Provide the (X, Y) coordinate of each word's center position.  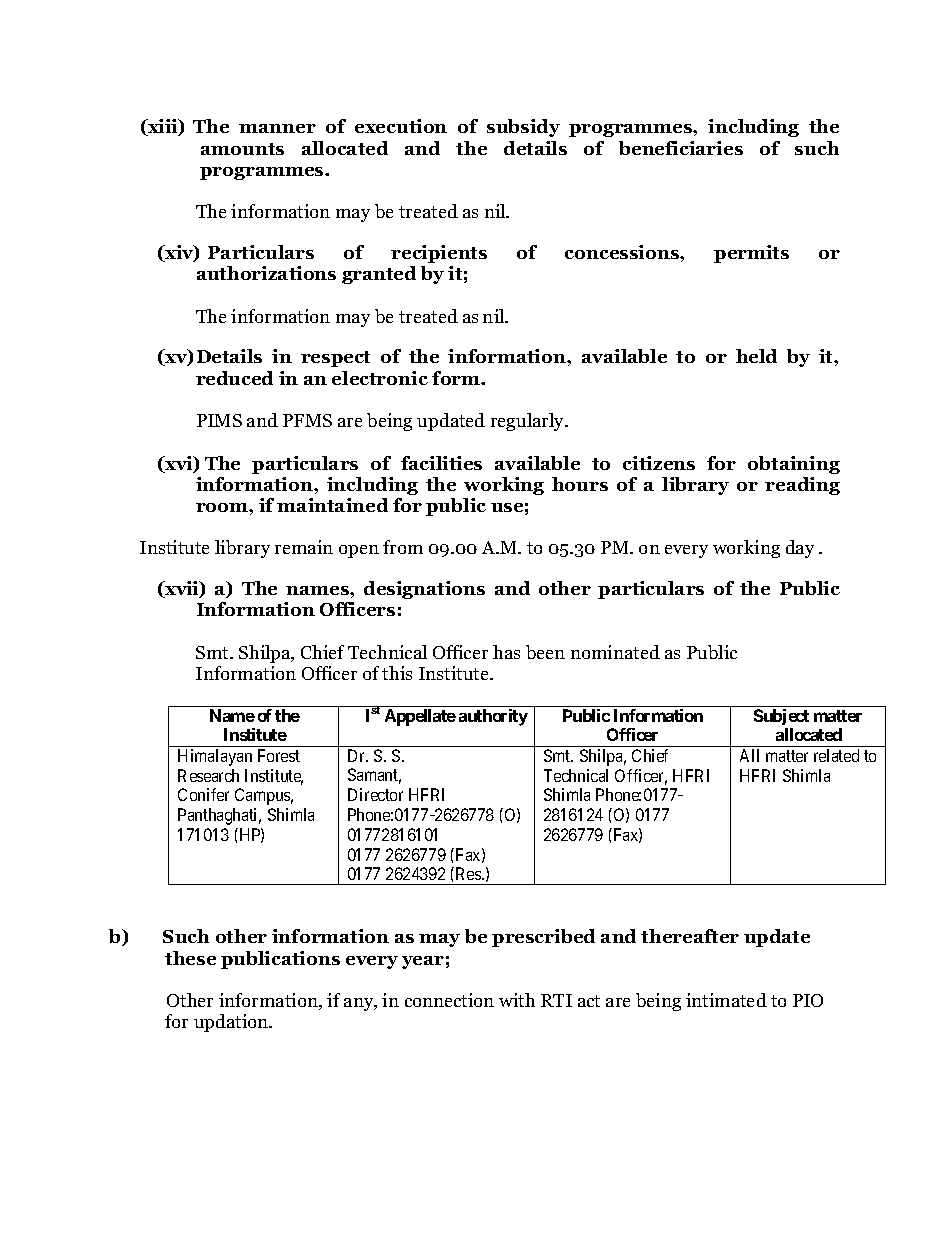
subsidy (523, 128)
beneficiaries (681, 148)
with (517, 1000)
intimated (726, 1000)
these (190, 958)
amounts (242, 149)
